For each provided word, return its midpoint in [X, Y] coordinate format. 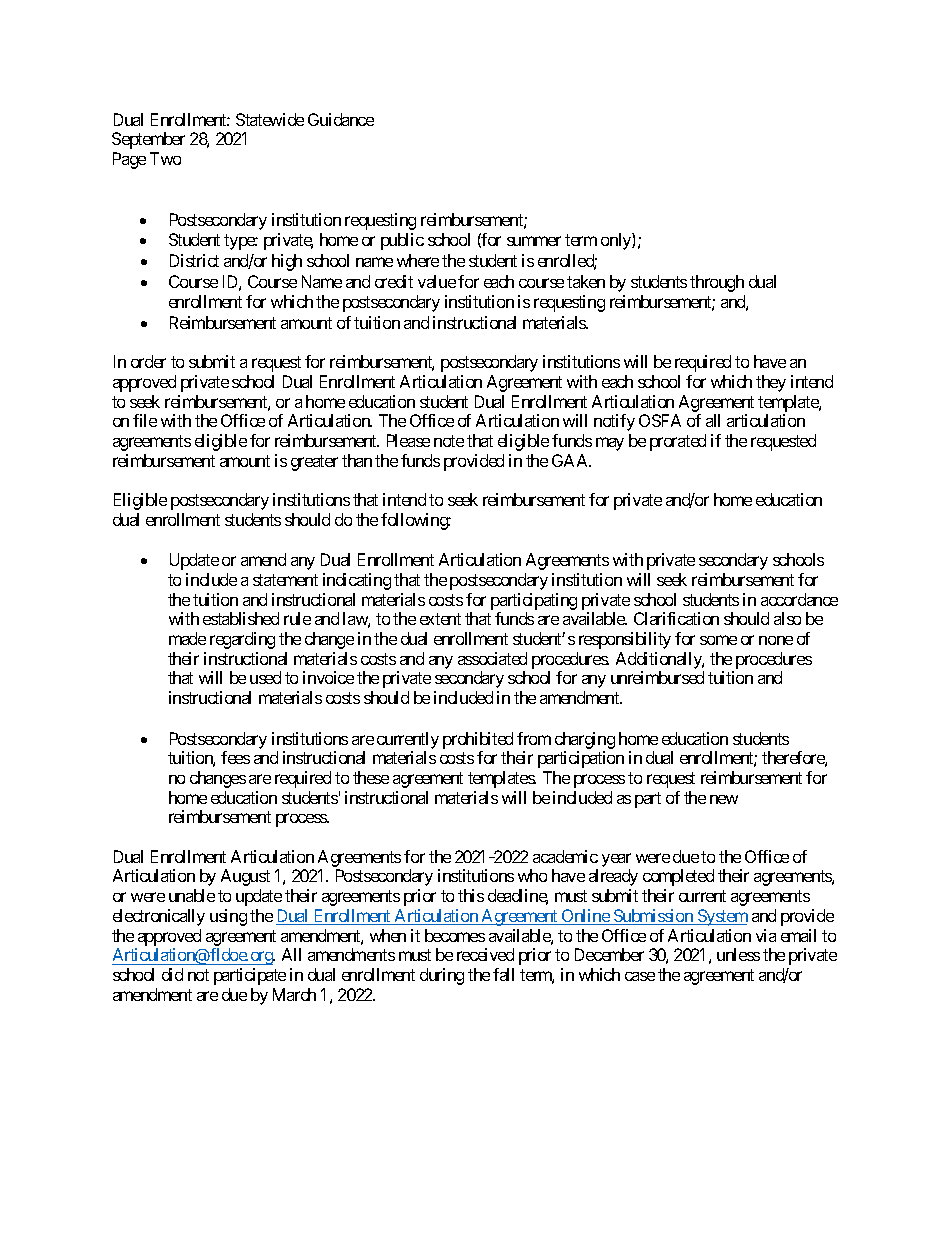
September [148, 140]
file [145, 420]
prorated [678, 442]
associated [492, 658]
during [442, 976]
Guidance [341, 119]
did [172, 974]
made [187, 638]
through [717, 283]
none [776, 640]
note [449, 441]
